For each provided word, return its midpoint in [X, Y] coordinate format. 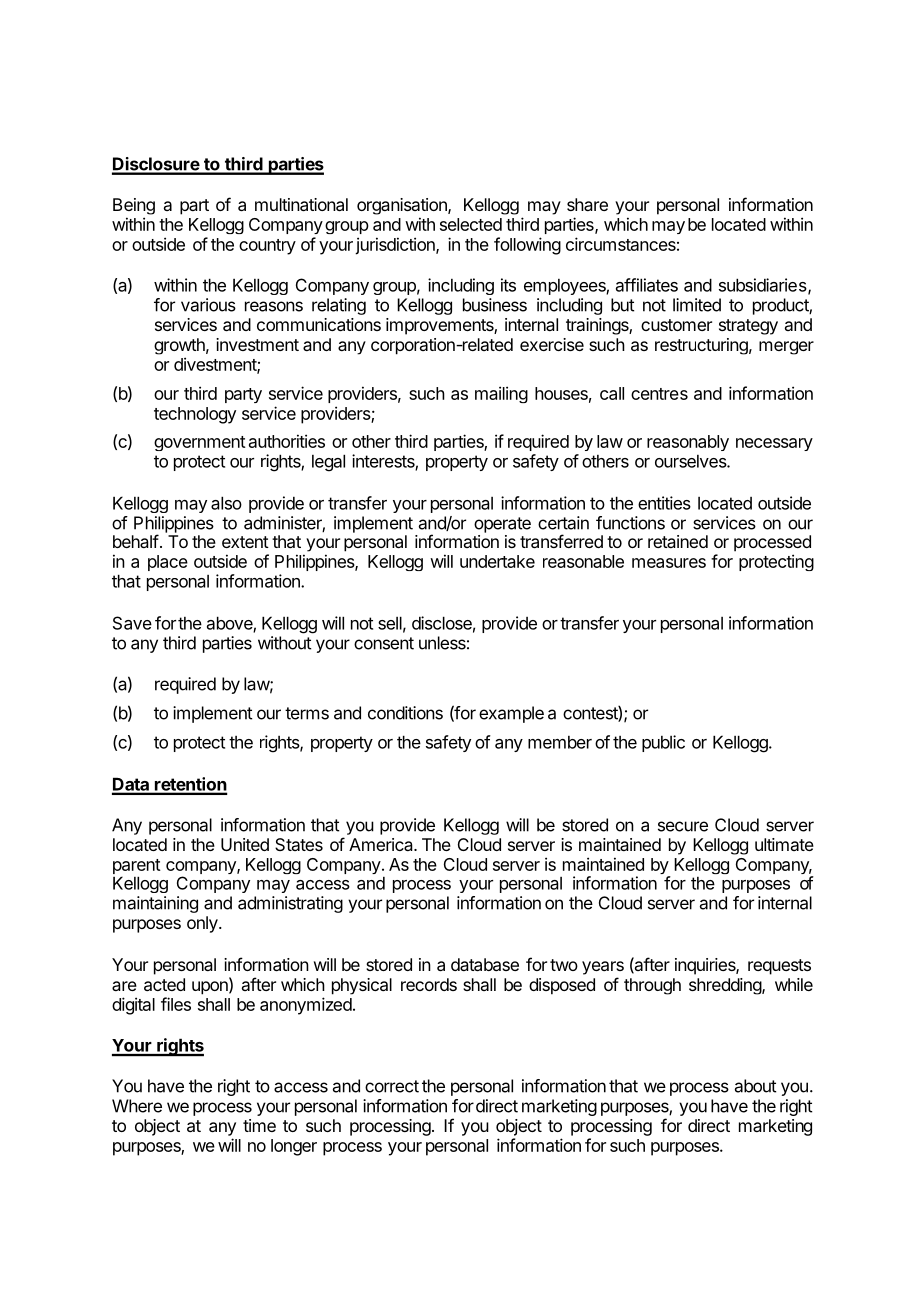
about [755, 1086]
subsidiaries [764, 286]
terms [307, 713]
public [663, 743]
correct [392, 1086]
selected [471, 224]
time [259, 1125]
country [267, 247]
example [511, 714]
